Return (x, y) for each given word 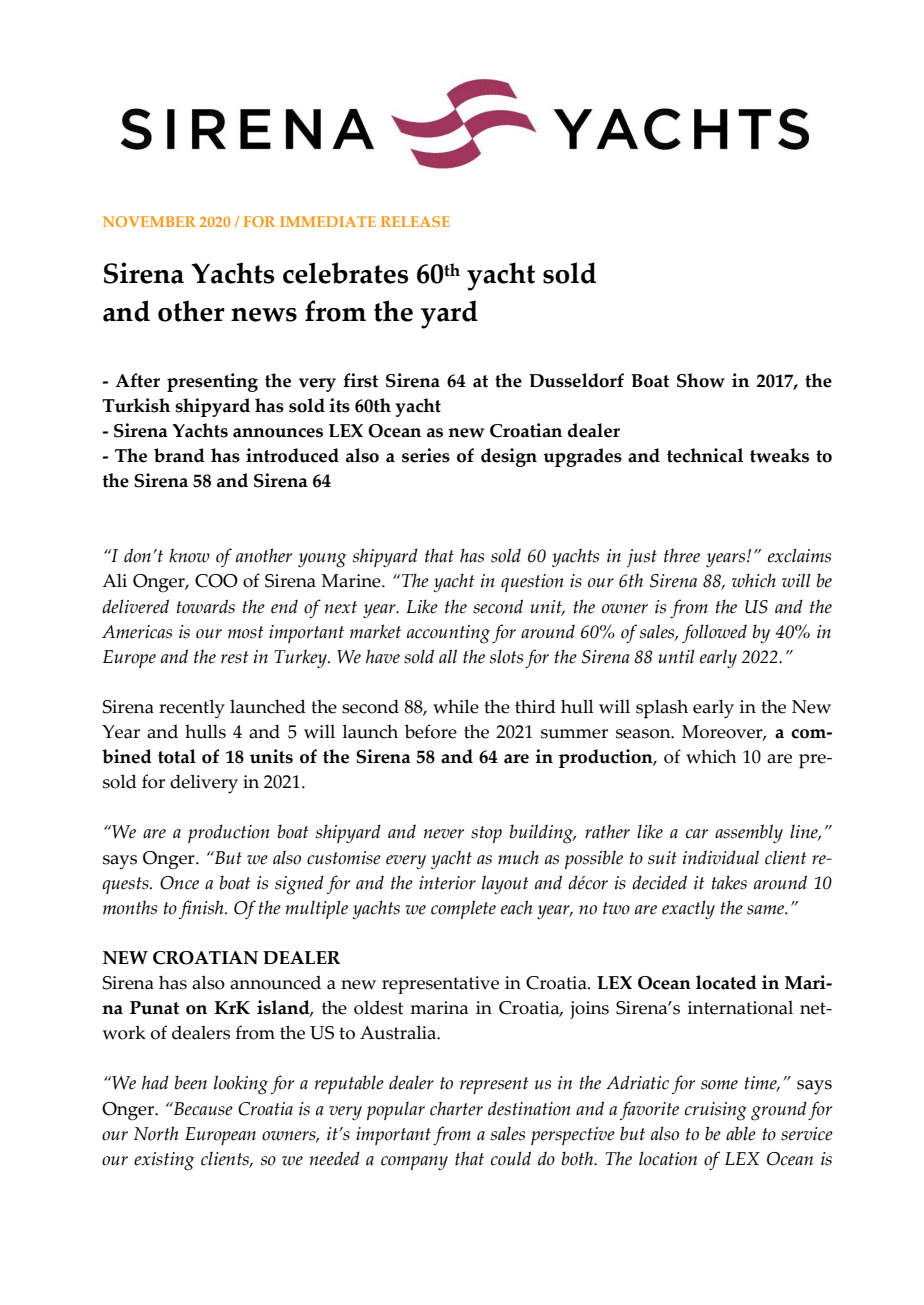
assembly (749, 833)
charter (456, 1108)
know (189, 555)
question (532, 583)
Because (202, 1109)
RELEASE (415, 221)
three (682, 555)
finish (202, 909)
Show (701, 380)
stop (486, 834)
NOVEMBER (149, 221)
